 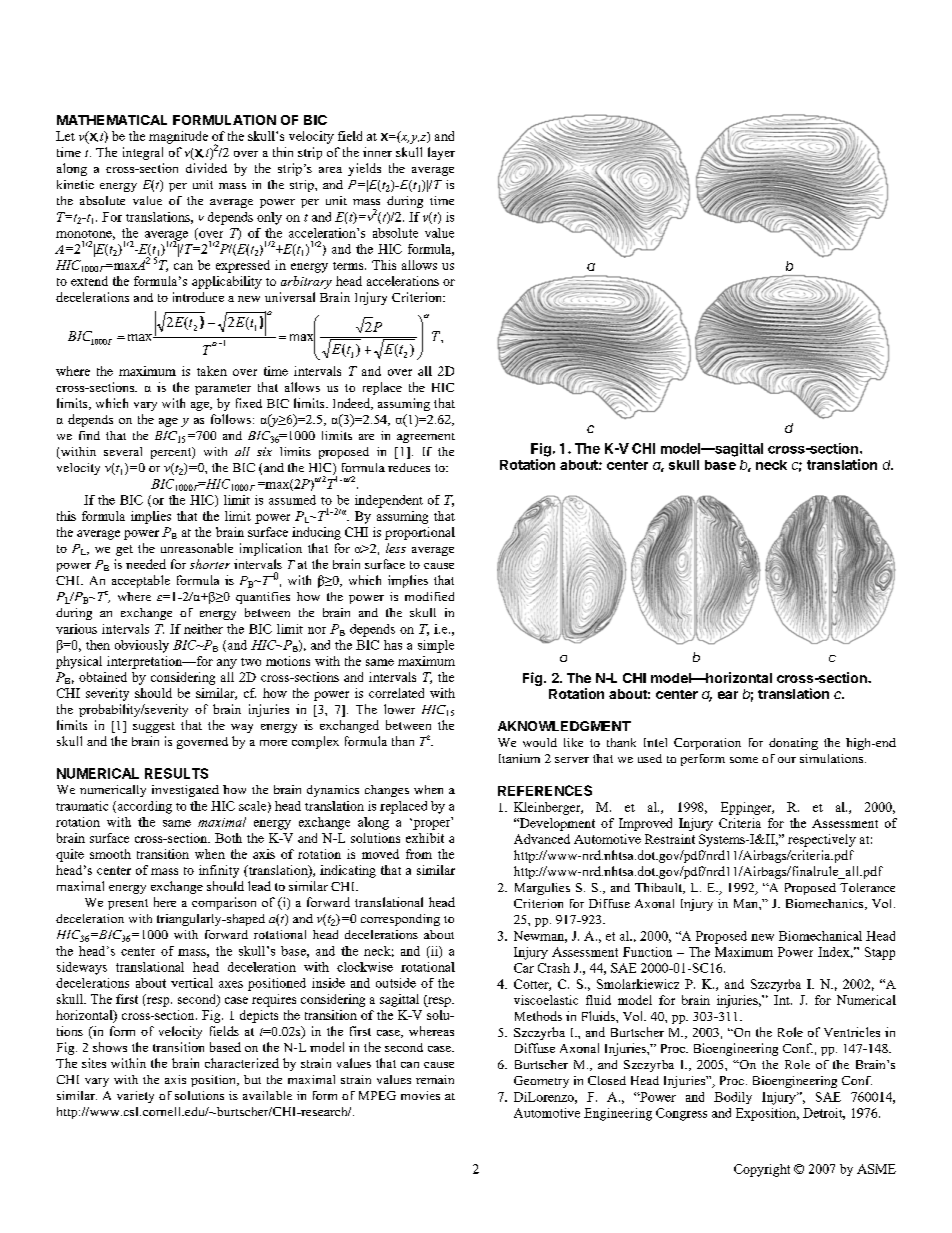 I want to click on donating, so click(x=793, y=744).
